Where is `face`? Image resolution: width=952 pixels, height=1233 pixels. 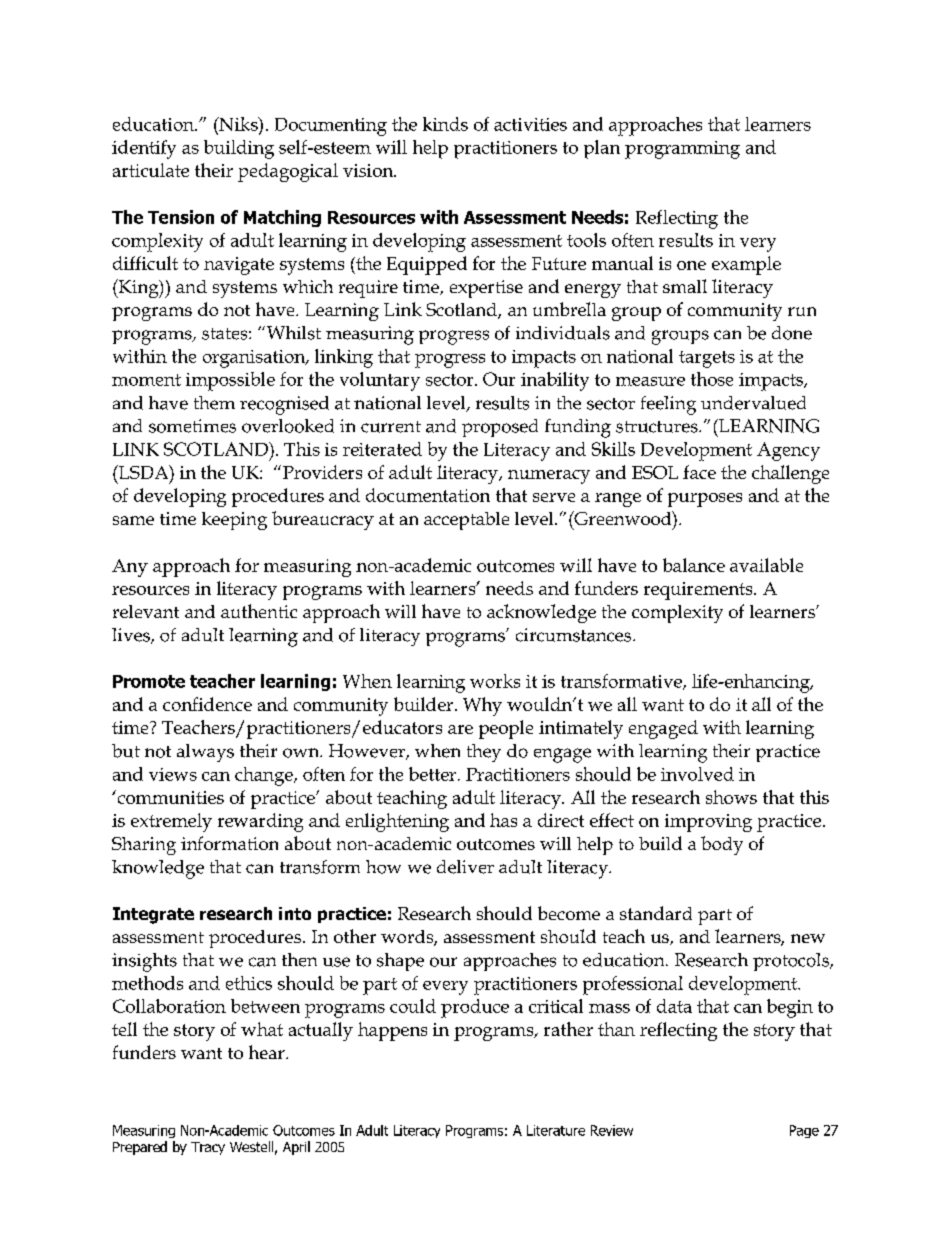 face is located at coordinates (699, 472).
